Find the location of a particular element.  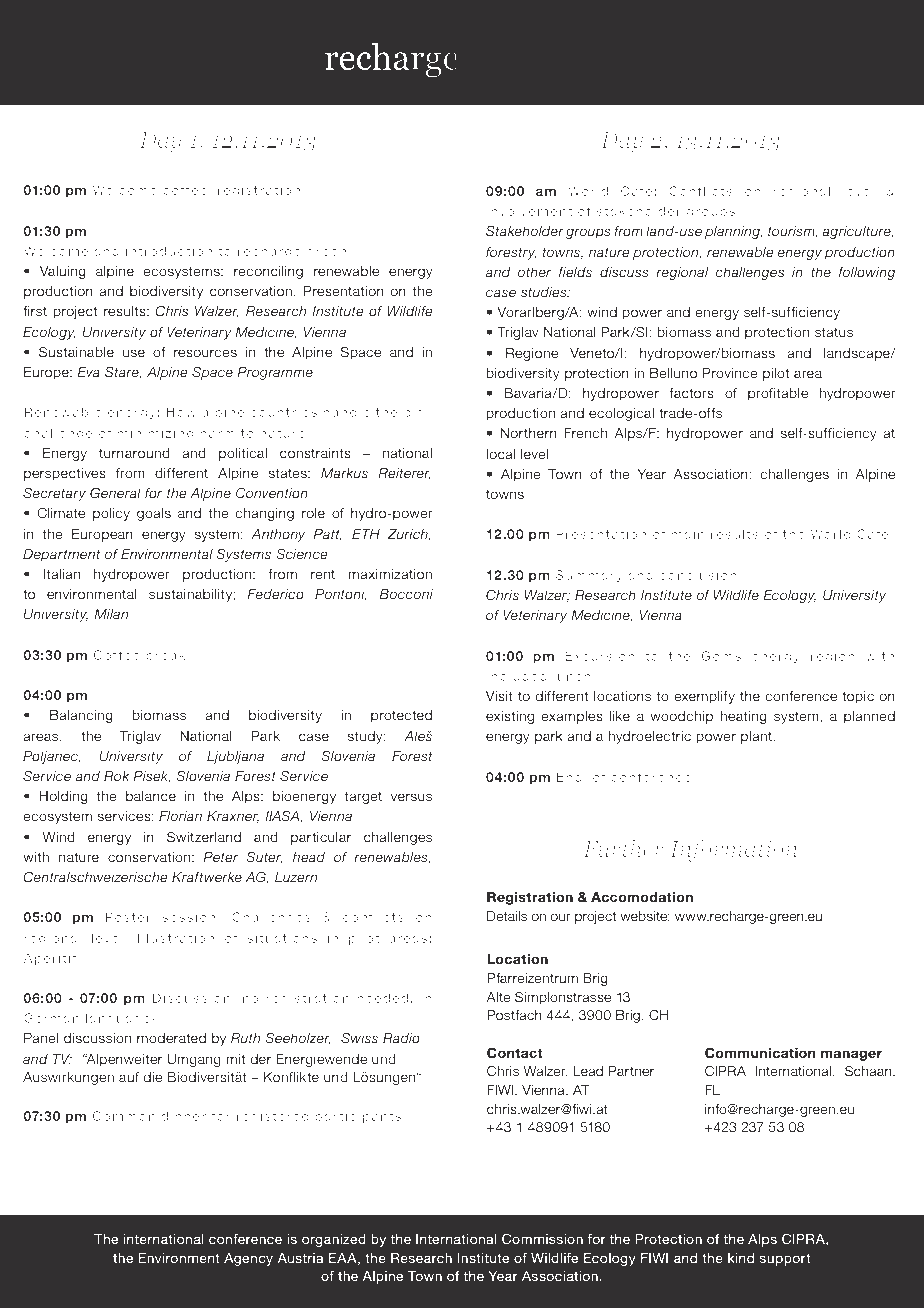

Commission is located at coordinates (542, 1239).
